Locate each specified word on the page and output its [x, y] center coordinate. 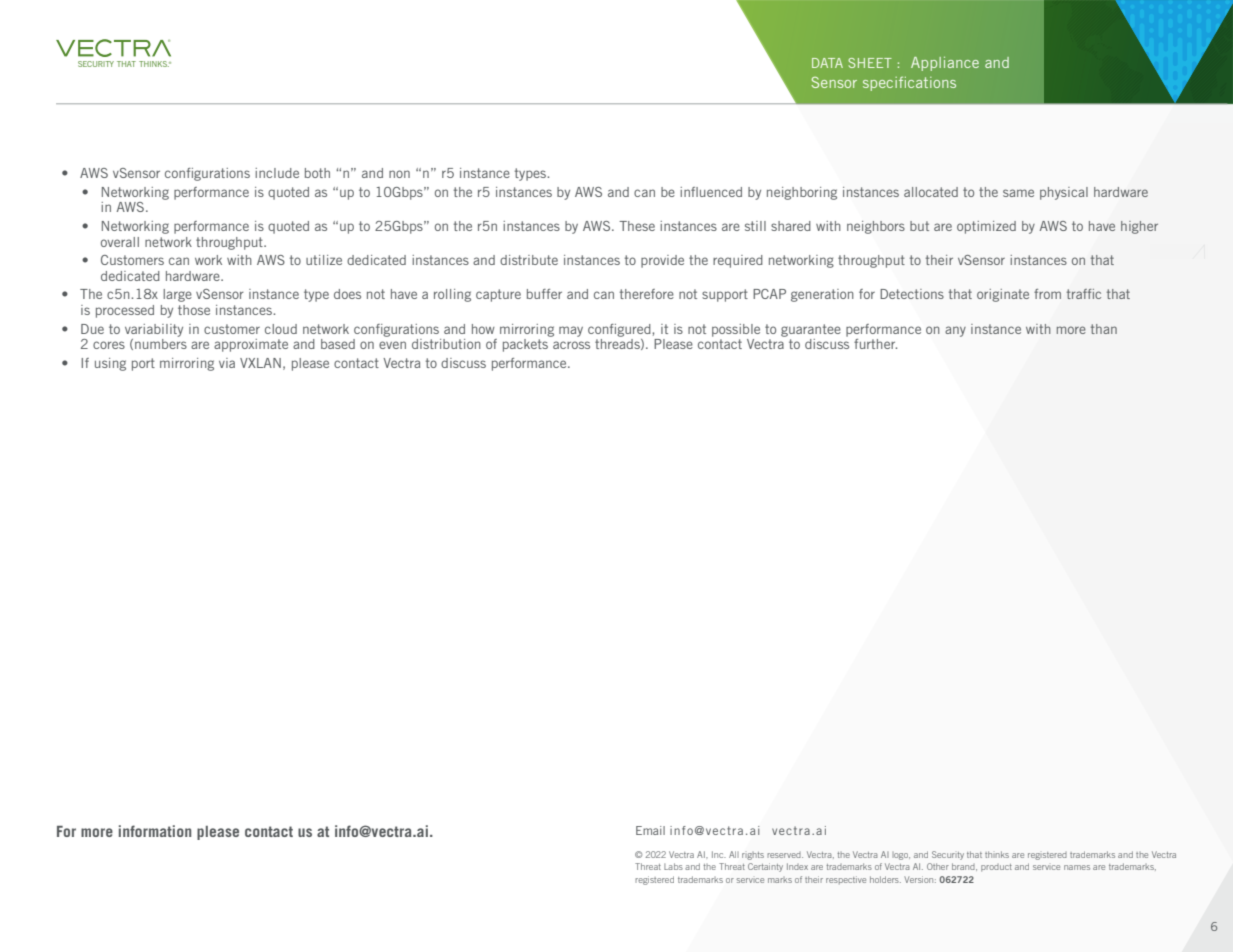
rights [753, 856]
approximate [251, 345]
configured [620, 330]
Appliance [945, 64]
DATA [827, 63]
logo [901, 856]
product [996, 868]
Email [650, 830]
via [227, 363]
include [277, 173]
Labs [673, 866]
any [955, 331]
